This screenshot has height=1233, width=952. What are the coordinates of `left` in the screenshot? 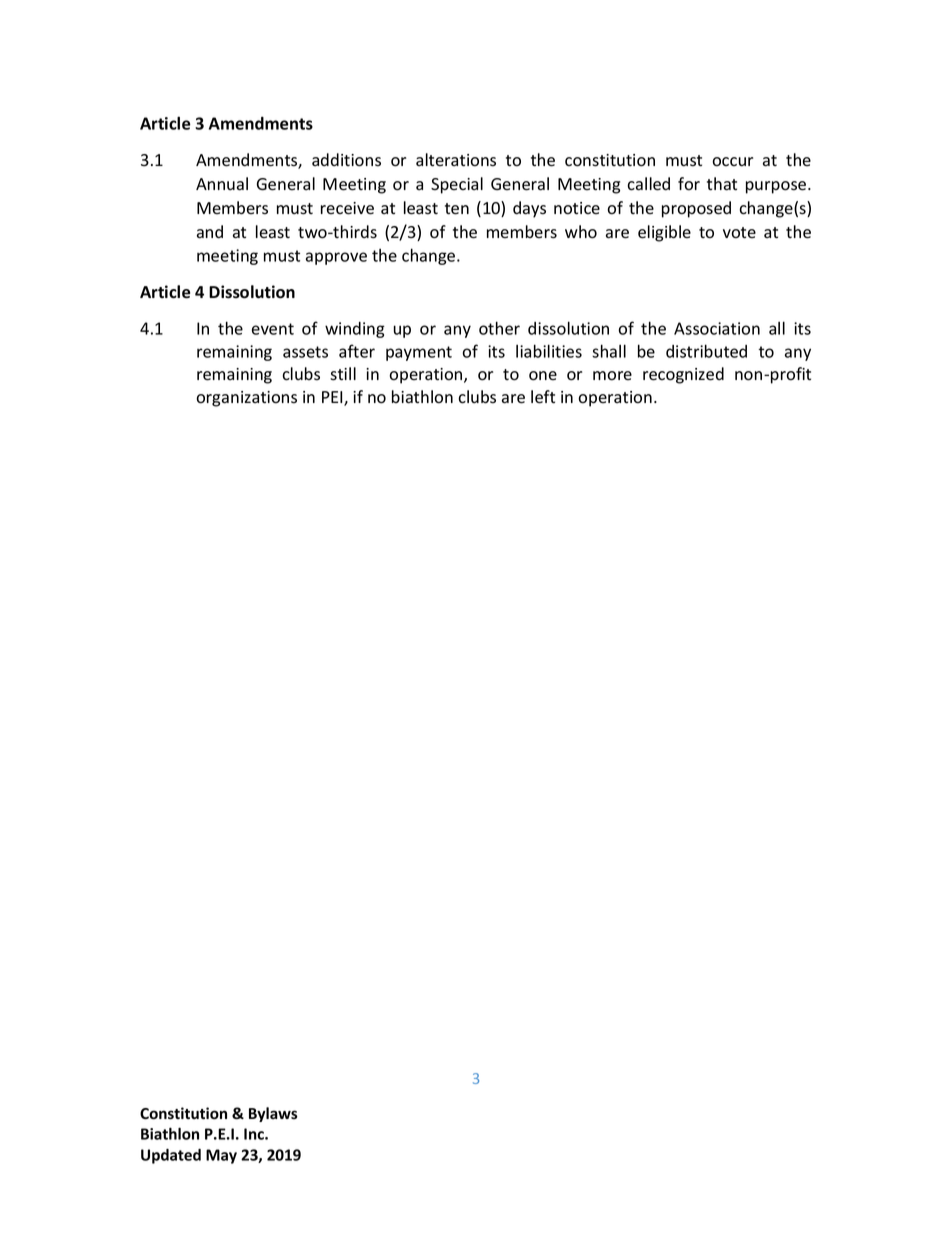 It's located at (543, 397).
